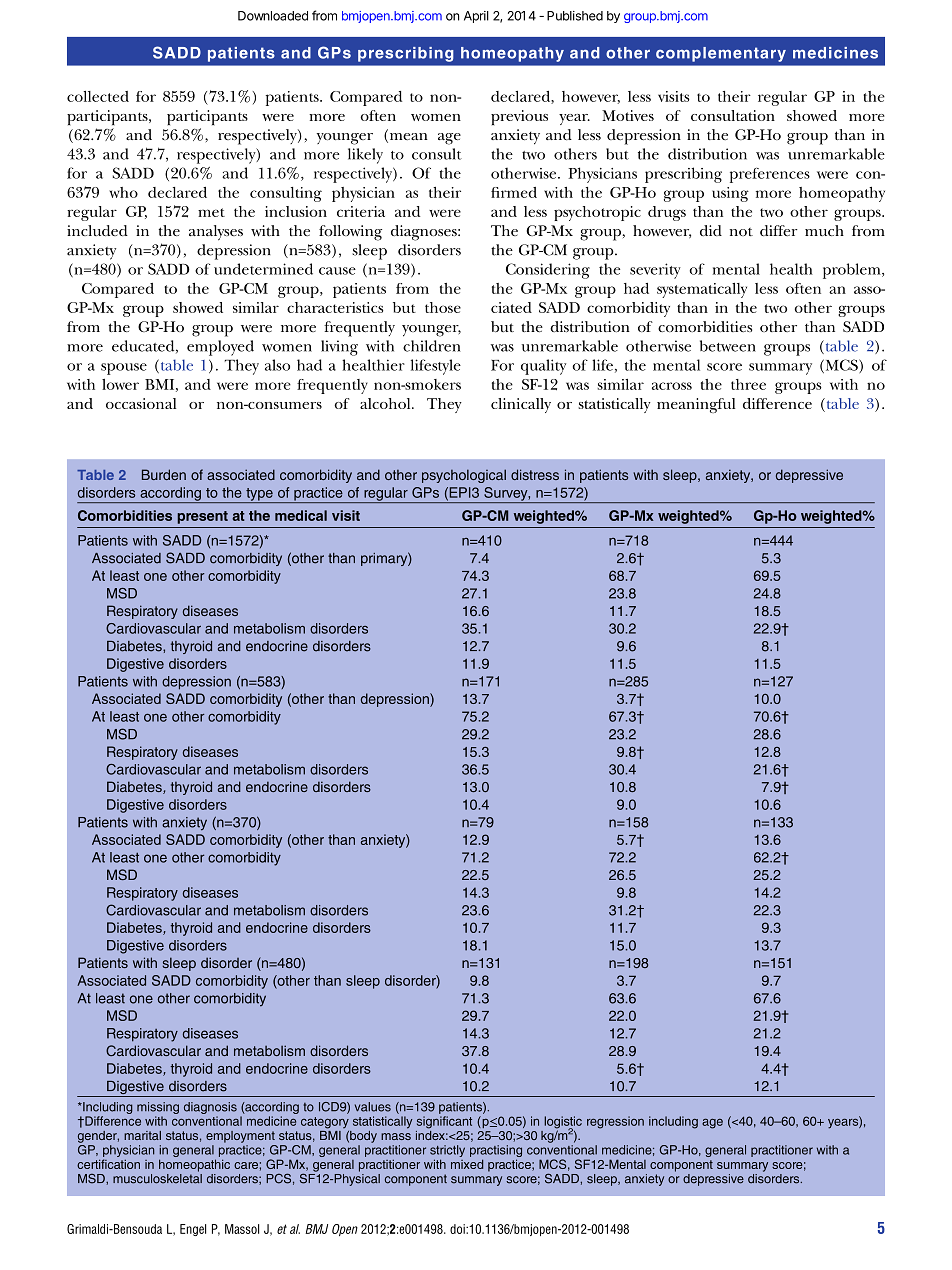 The image size is (952, 1270). Describe the element at coordinates (373, 1107) in the screenshot. I see `values` at that location.
